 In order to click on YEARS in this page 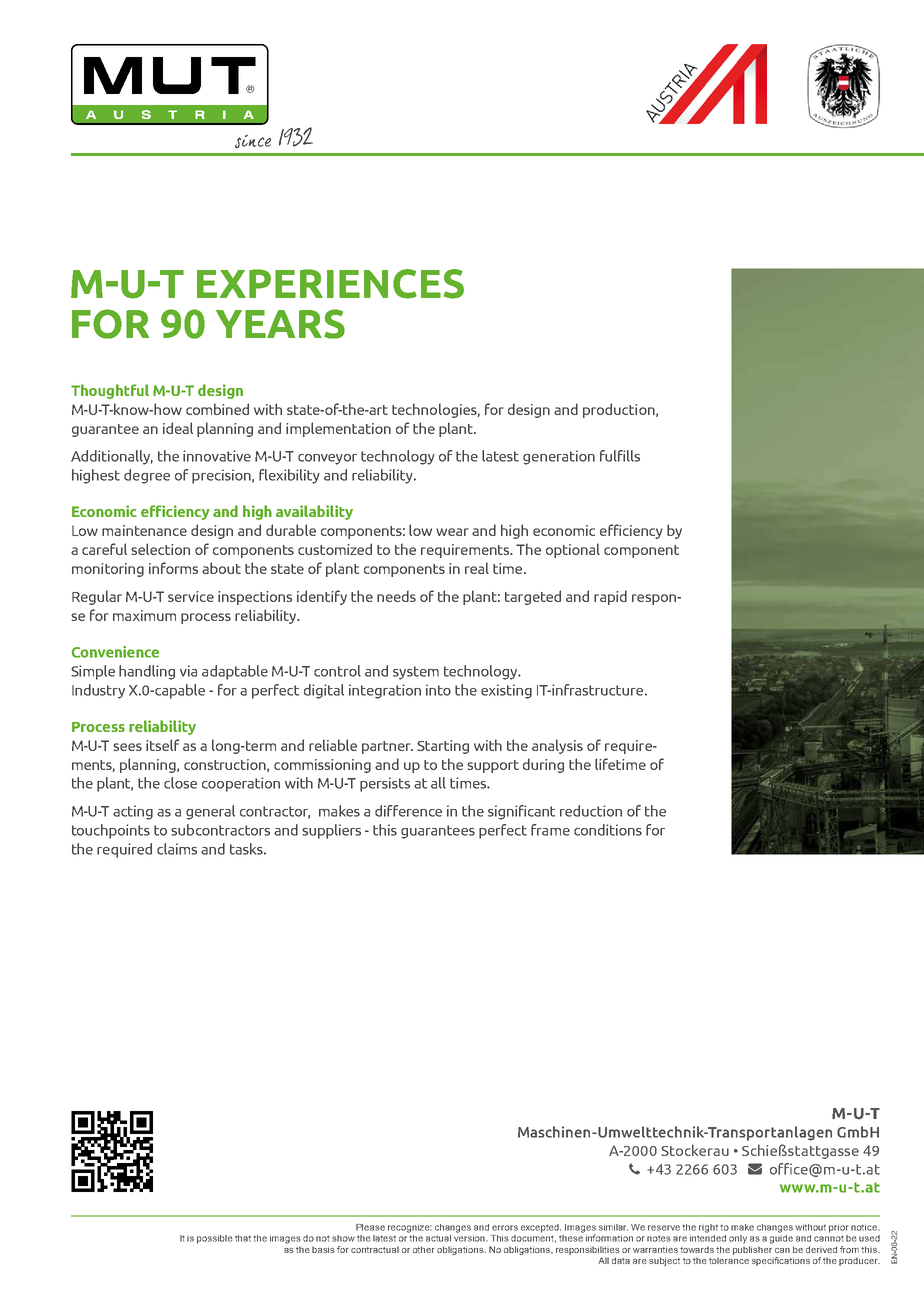, I will do `click(280, 324)`.
